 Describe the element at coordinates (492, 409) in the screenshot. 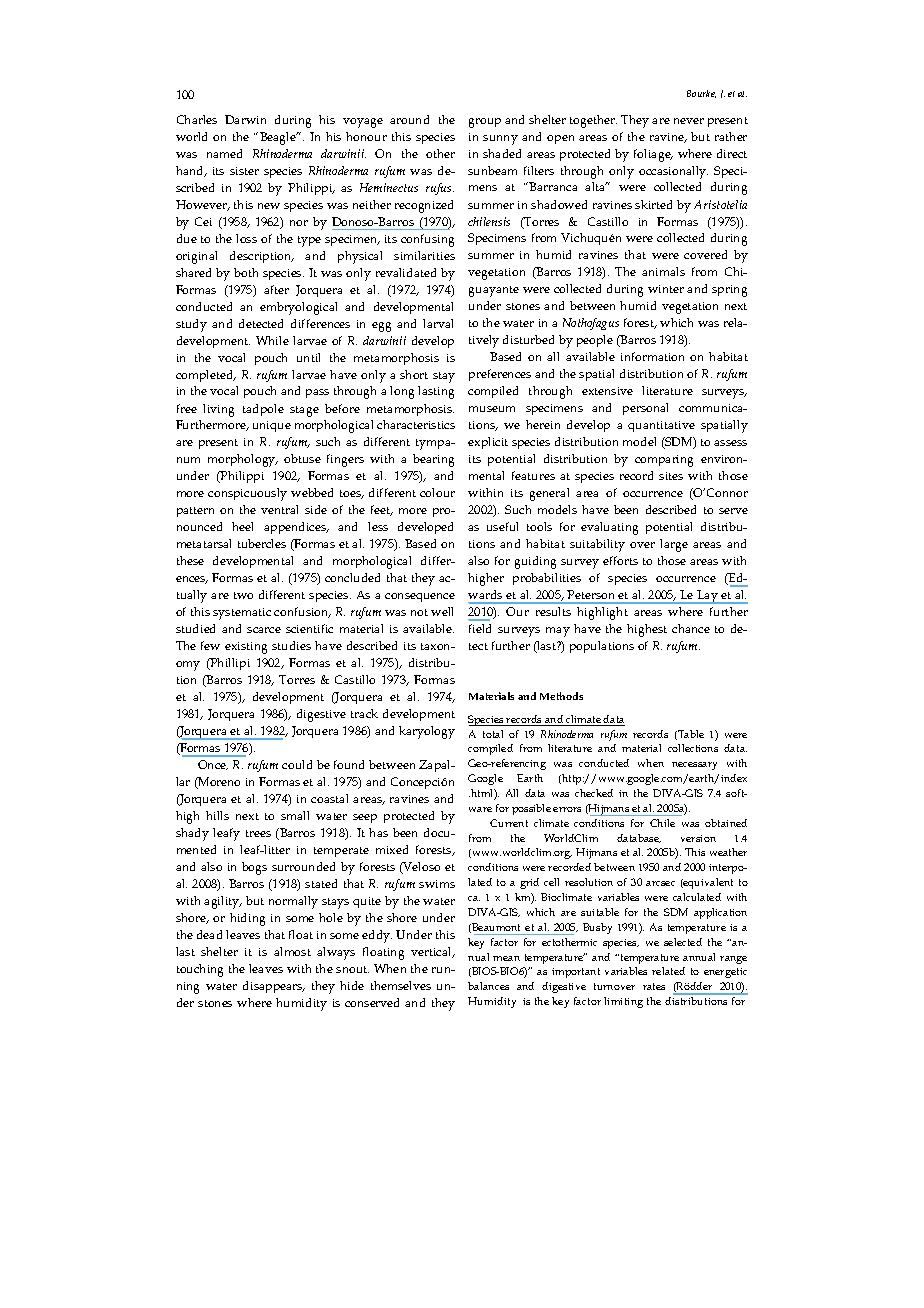

I see `museum` at that location.
